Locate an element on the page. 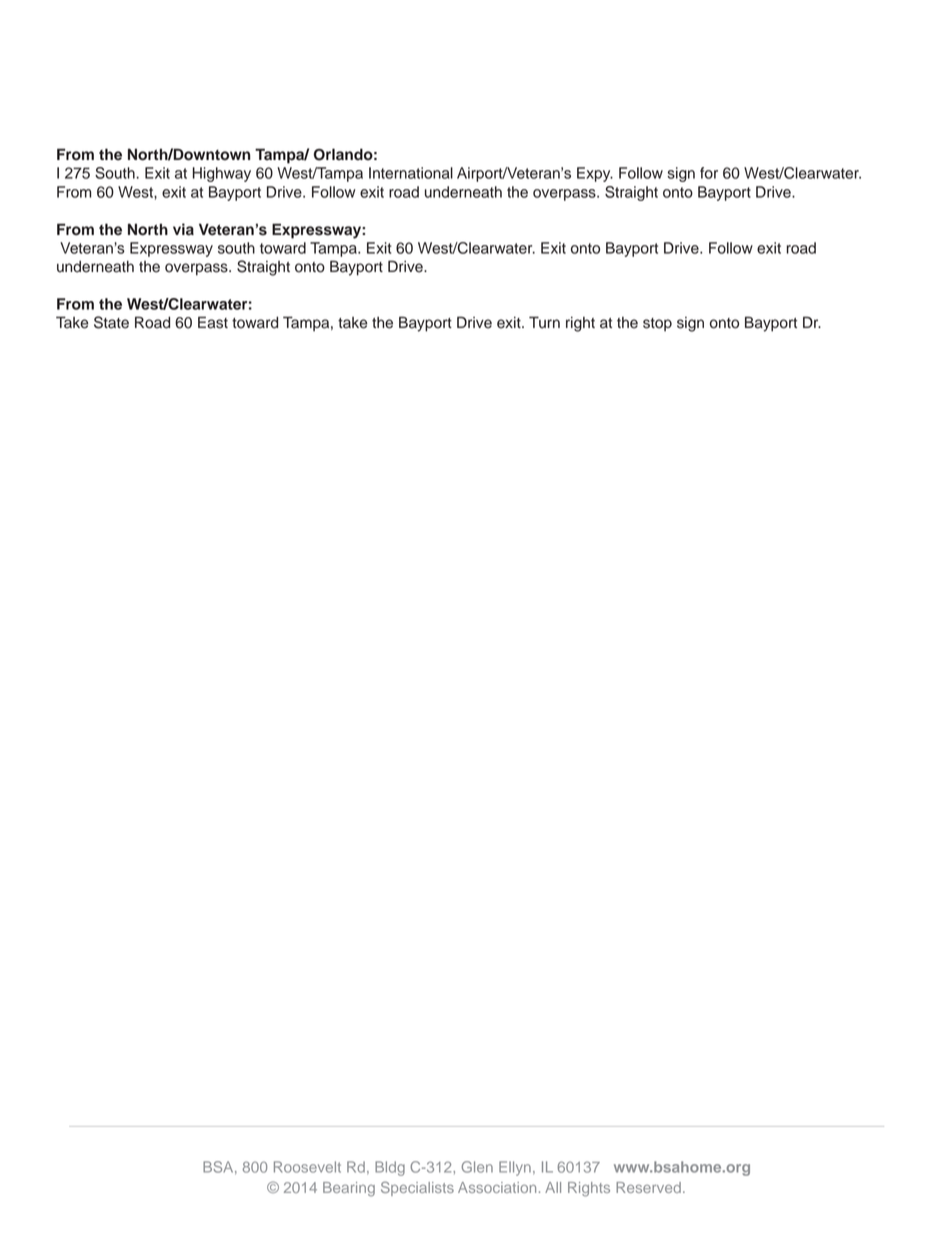 Image resolution: width=952 pixels, height=1233 pixels. stop is located at coordinates (657, 325).
